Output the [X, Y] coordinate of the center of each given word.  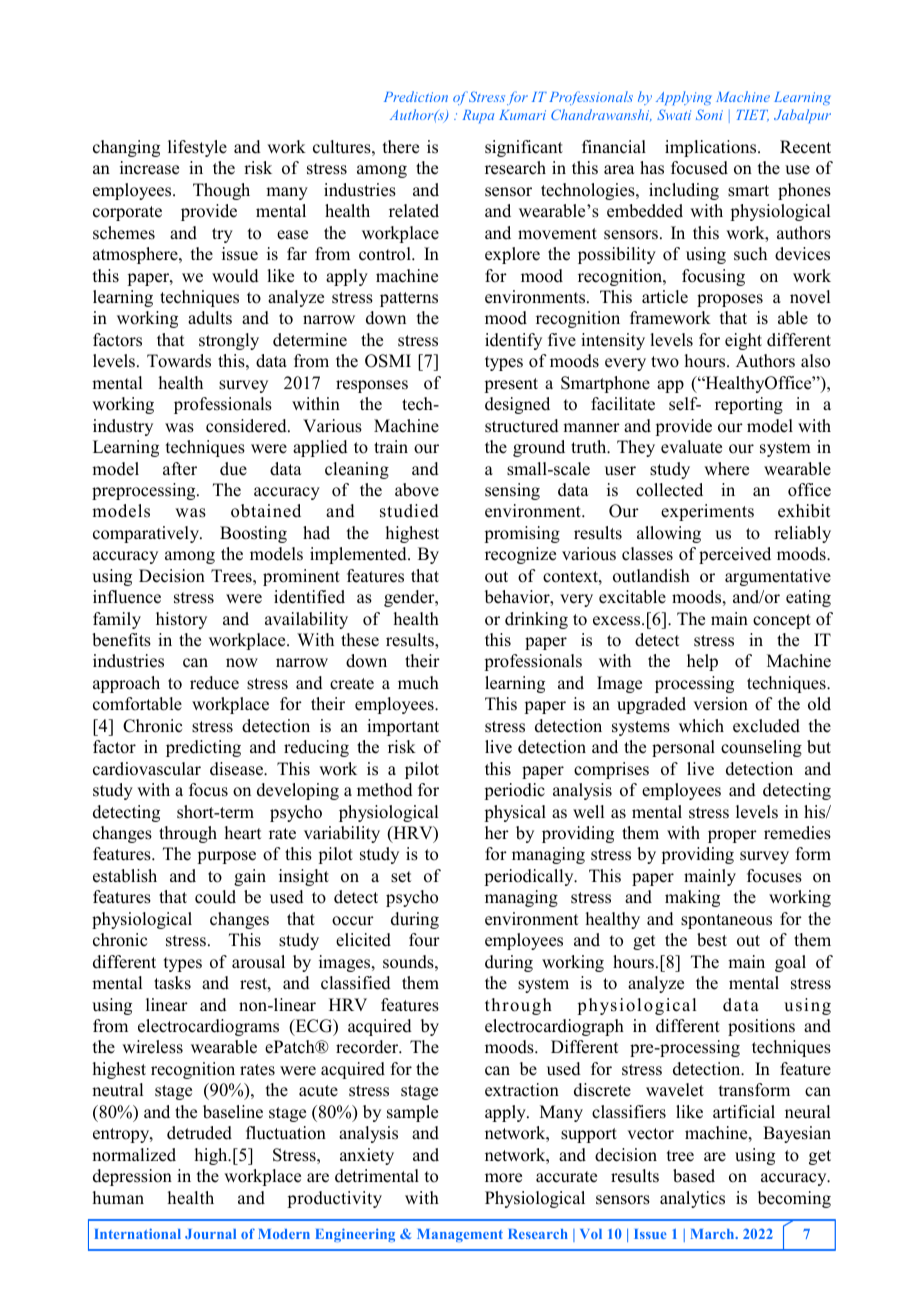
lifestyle [197, 148]
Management [460, 1235]
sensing [512, 491]
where [726, 469]
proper [732, 836]
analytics [692, 1199]
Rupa [478, 116]
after [180, 469]
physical [515, 813]
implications [712, 148]
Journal [210, 1234]
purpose [226, 857]
